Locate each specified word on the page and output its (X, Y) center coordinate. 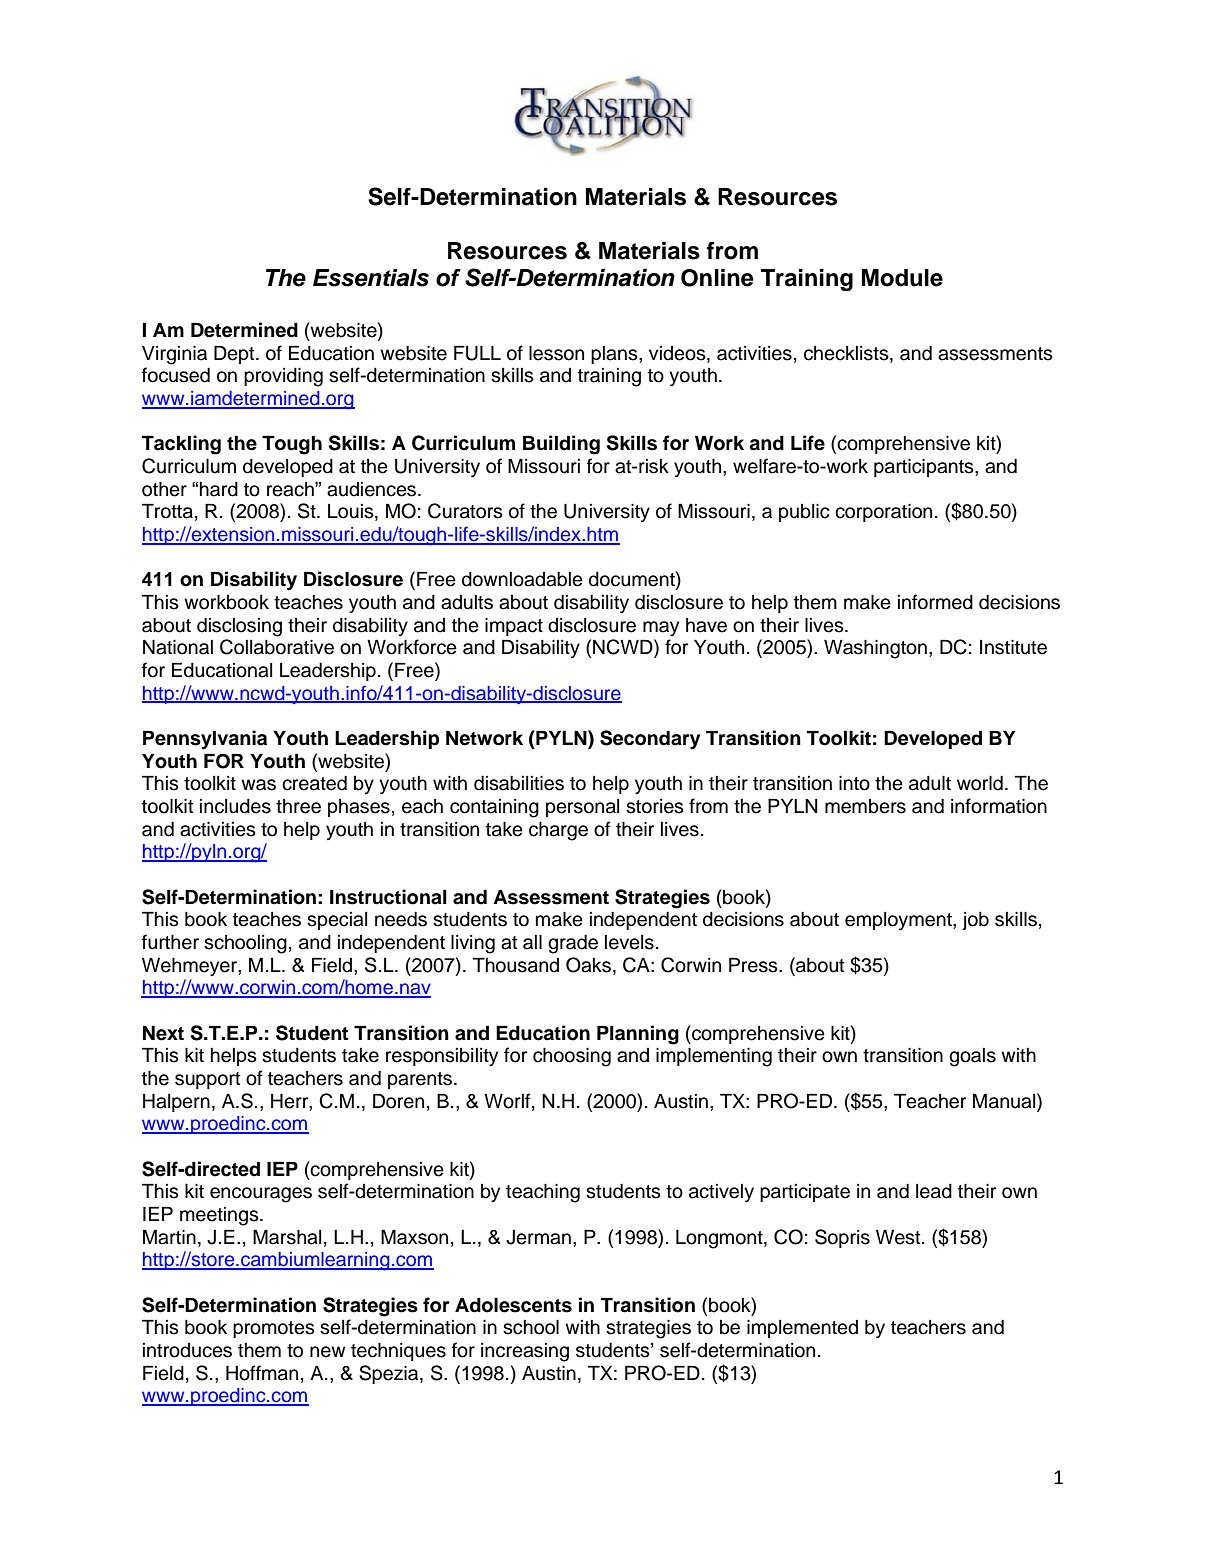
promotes (274, 1329)
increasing (525, 1352)
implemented (802, 1329)
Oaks (588, 965)
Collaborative (277, 647)
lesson (556, 353)
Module (902, 278)
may (661, 629)
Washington (875, 649)
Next (163, 1033)
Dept (235, 354)
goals (972, 1057)
